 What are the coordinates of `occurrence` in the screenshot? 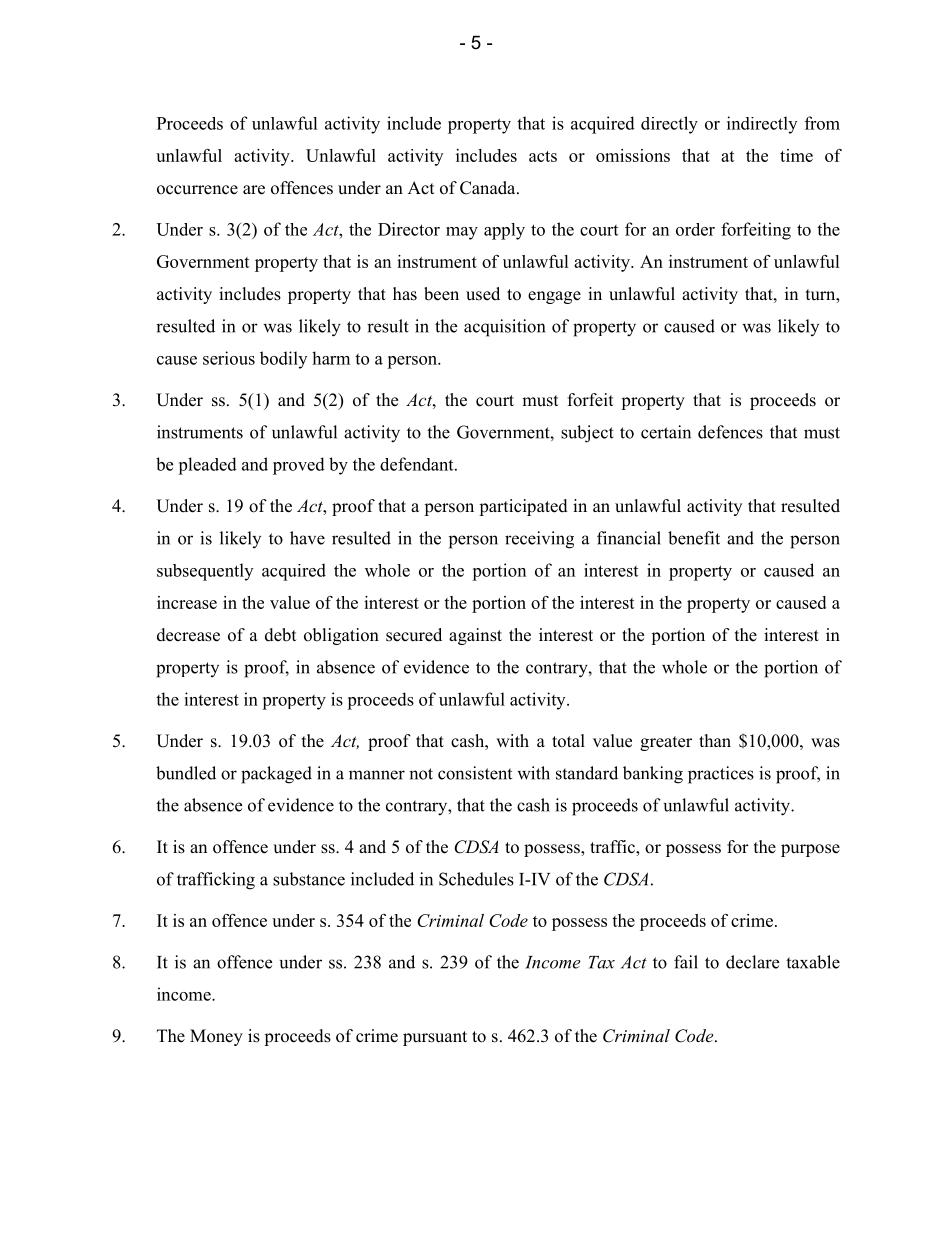 It's located at (197, 190).
